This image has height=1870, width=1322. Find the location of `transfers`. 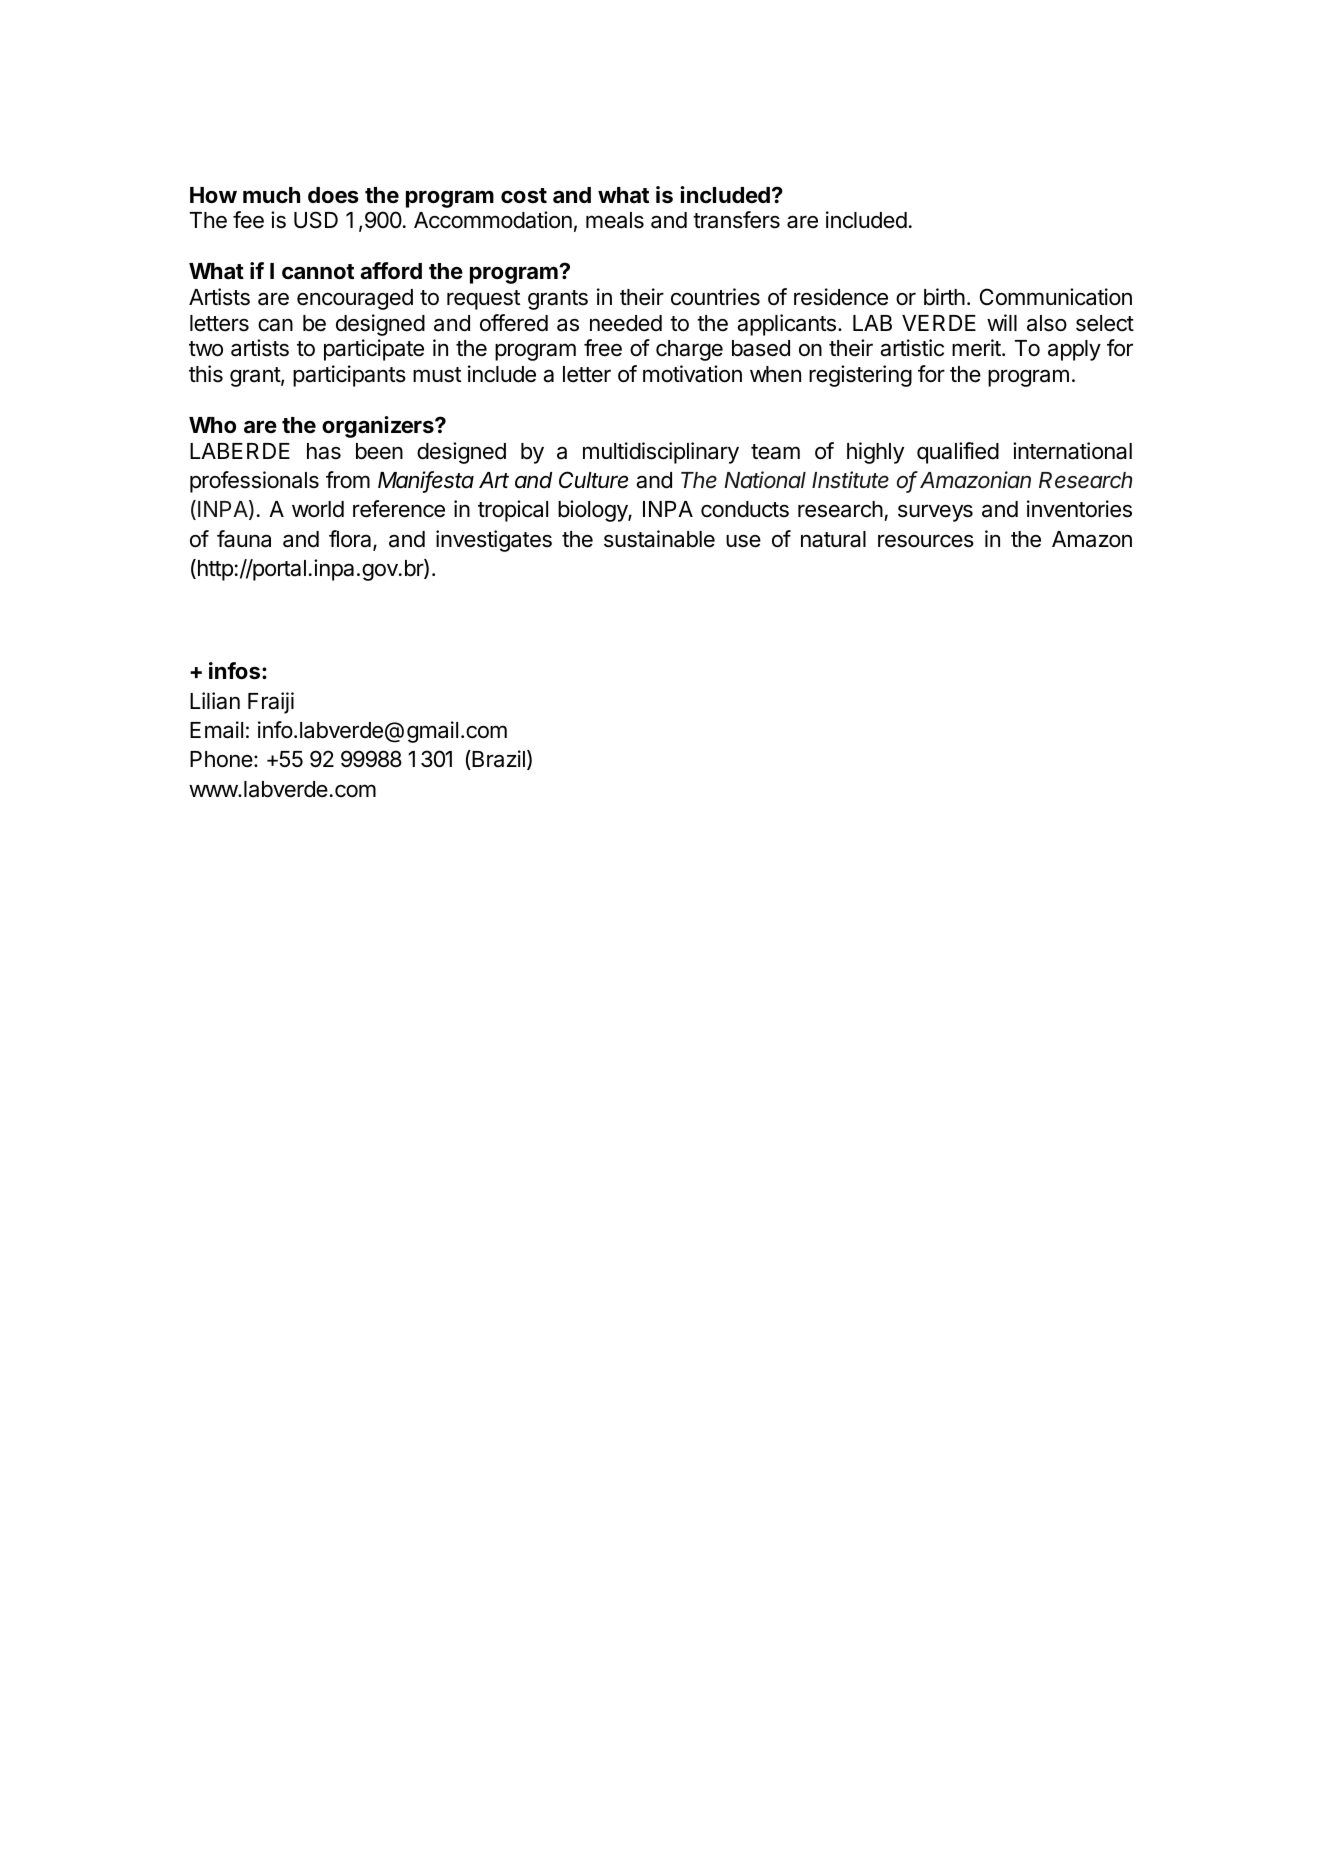

transfers is located at coordinates (736, 220).
